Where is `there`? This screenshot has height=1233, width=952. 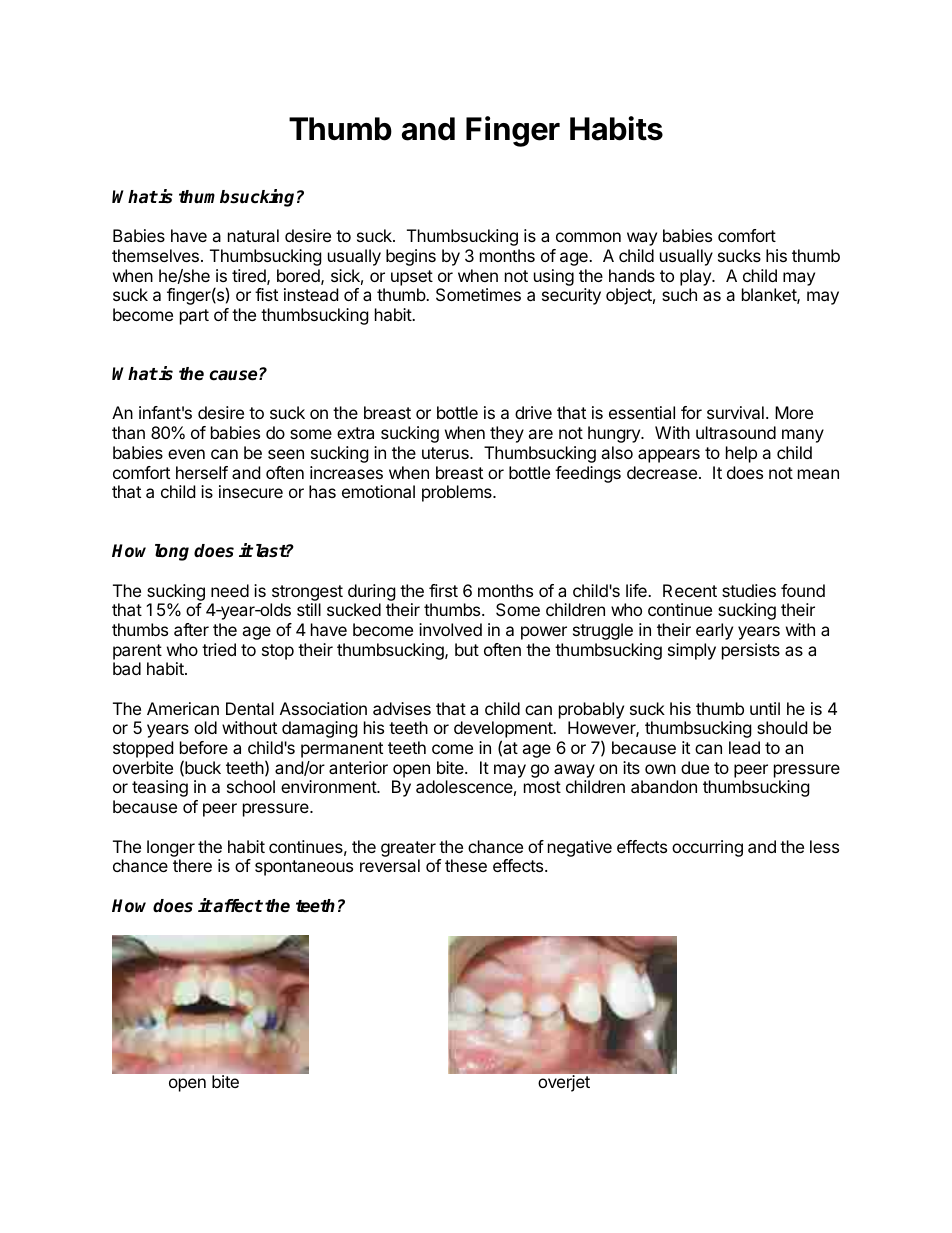
there is located at coordinates (192, 865).
